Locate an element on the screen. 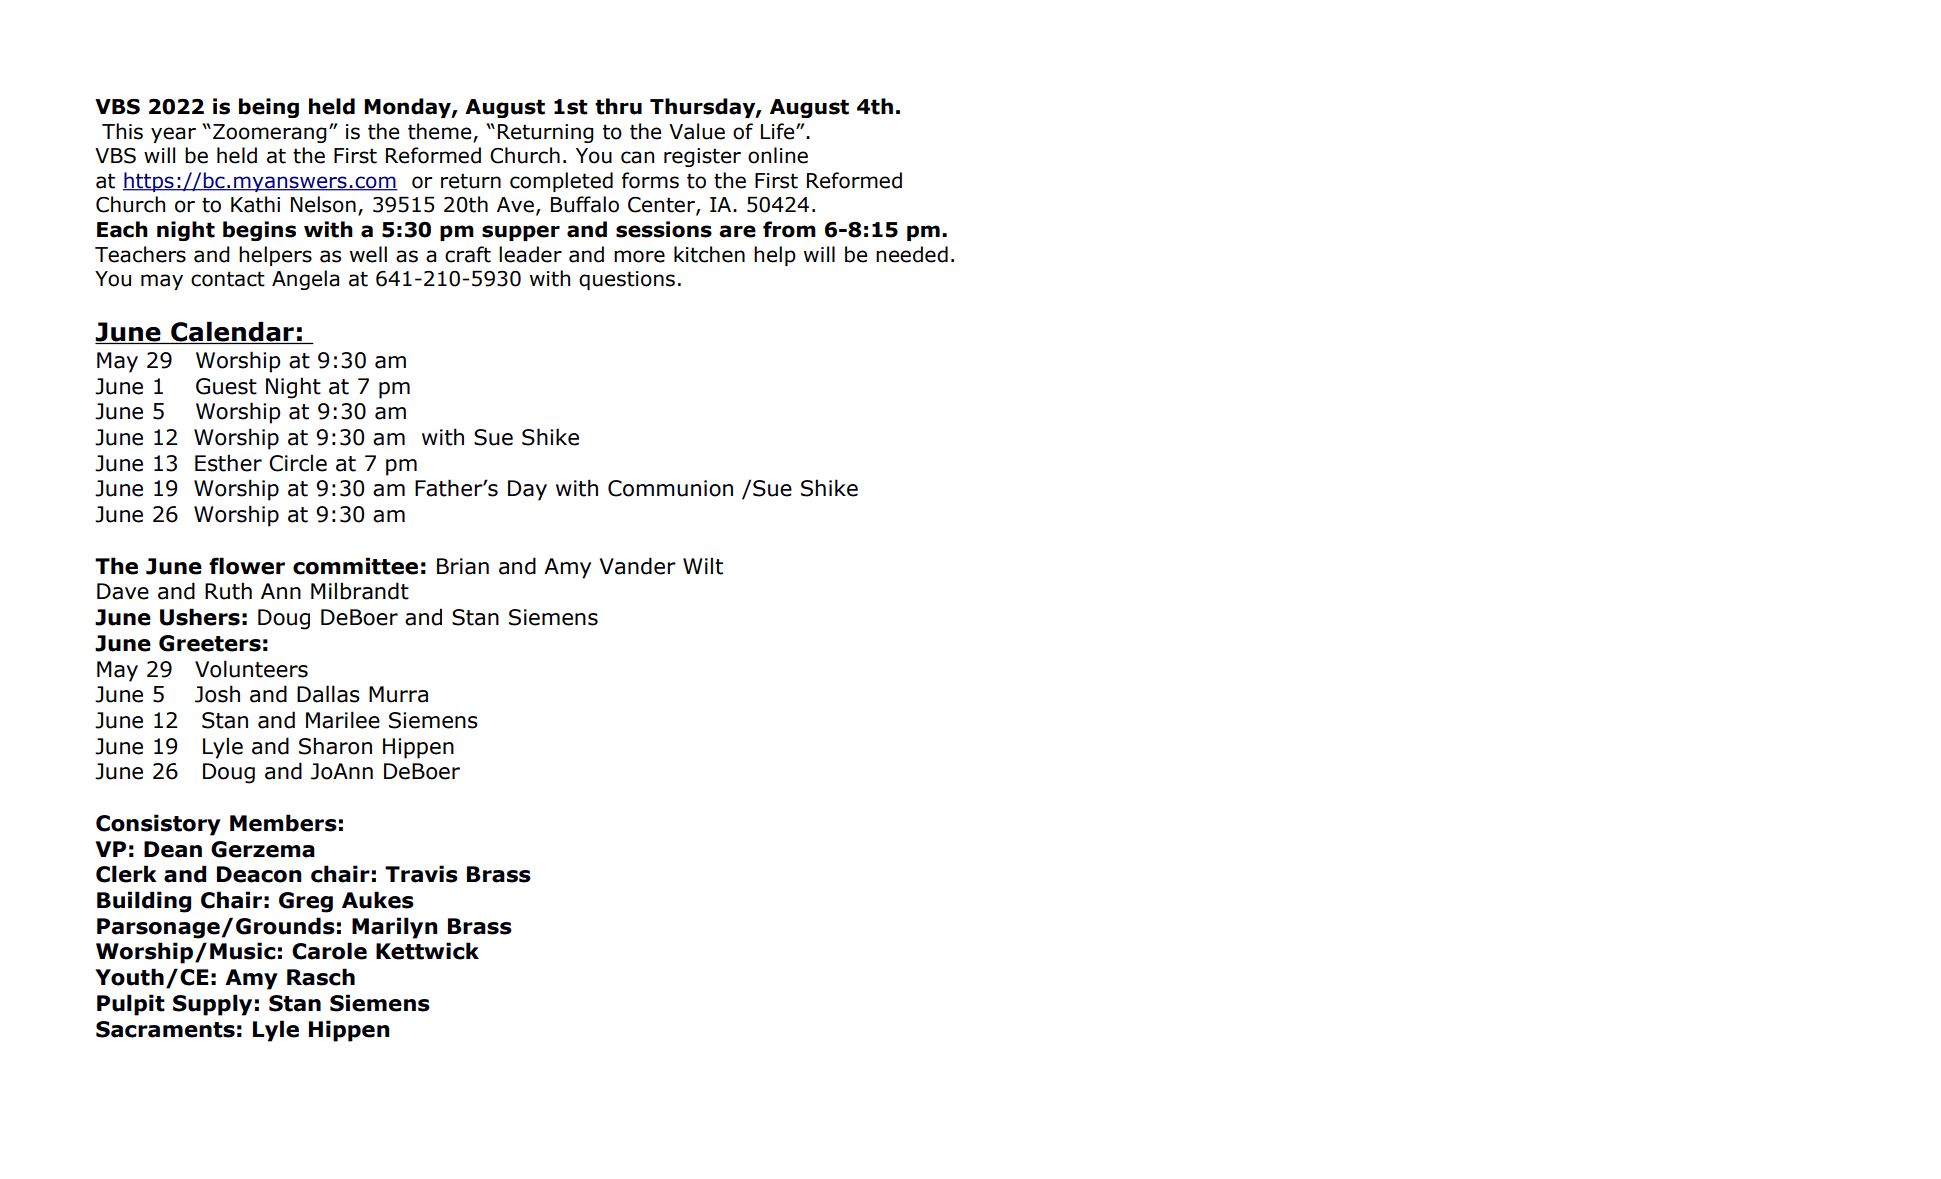 Image resolution: width=1941 pixels, height=1179 pixels. Life is located at coordinates (779, 131).
